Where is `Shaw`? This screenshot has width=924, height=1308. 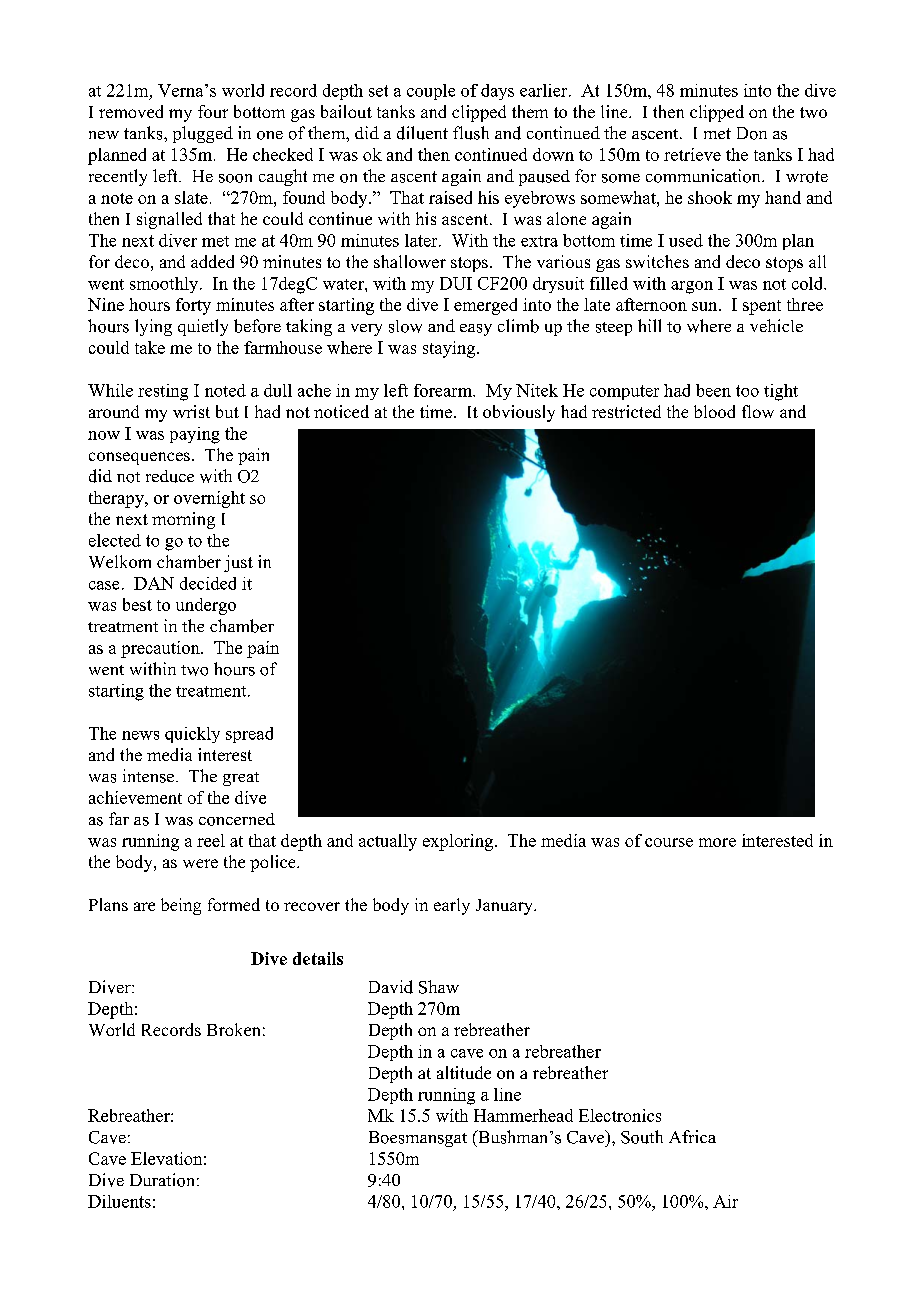 Shaw is located at coordinates (439, 987).
